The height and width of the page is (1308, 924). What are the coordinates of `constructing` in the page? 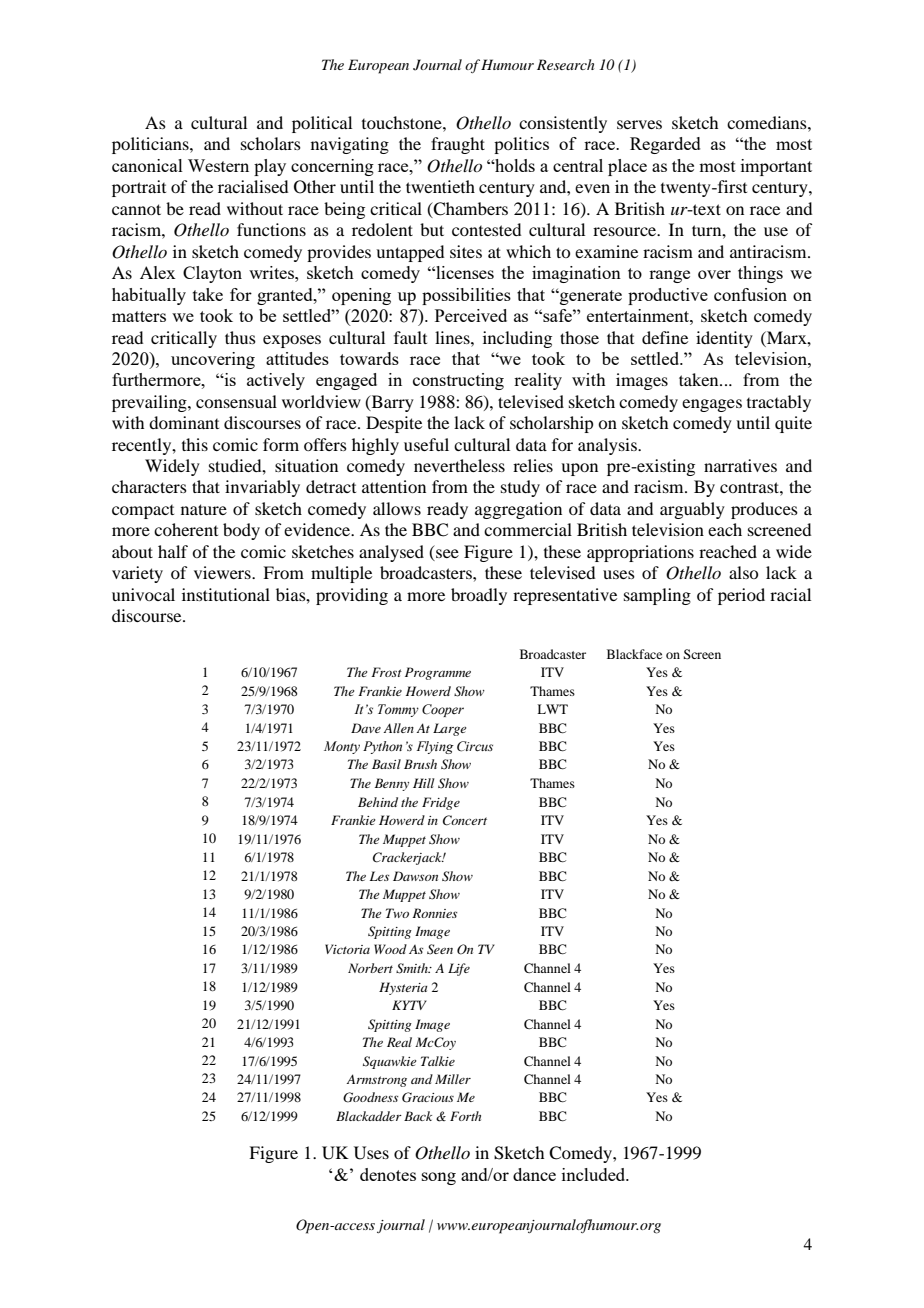 It's located at (458, 381).
